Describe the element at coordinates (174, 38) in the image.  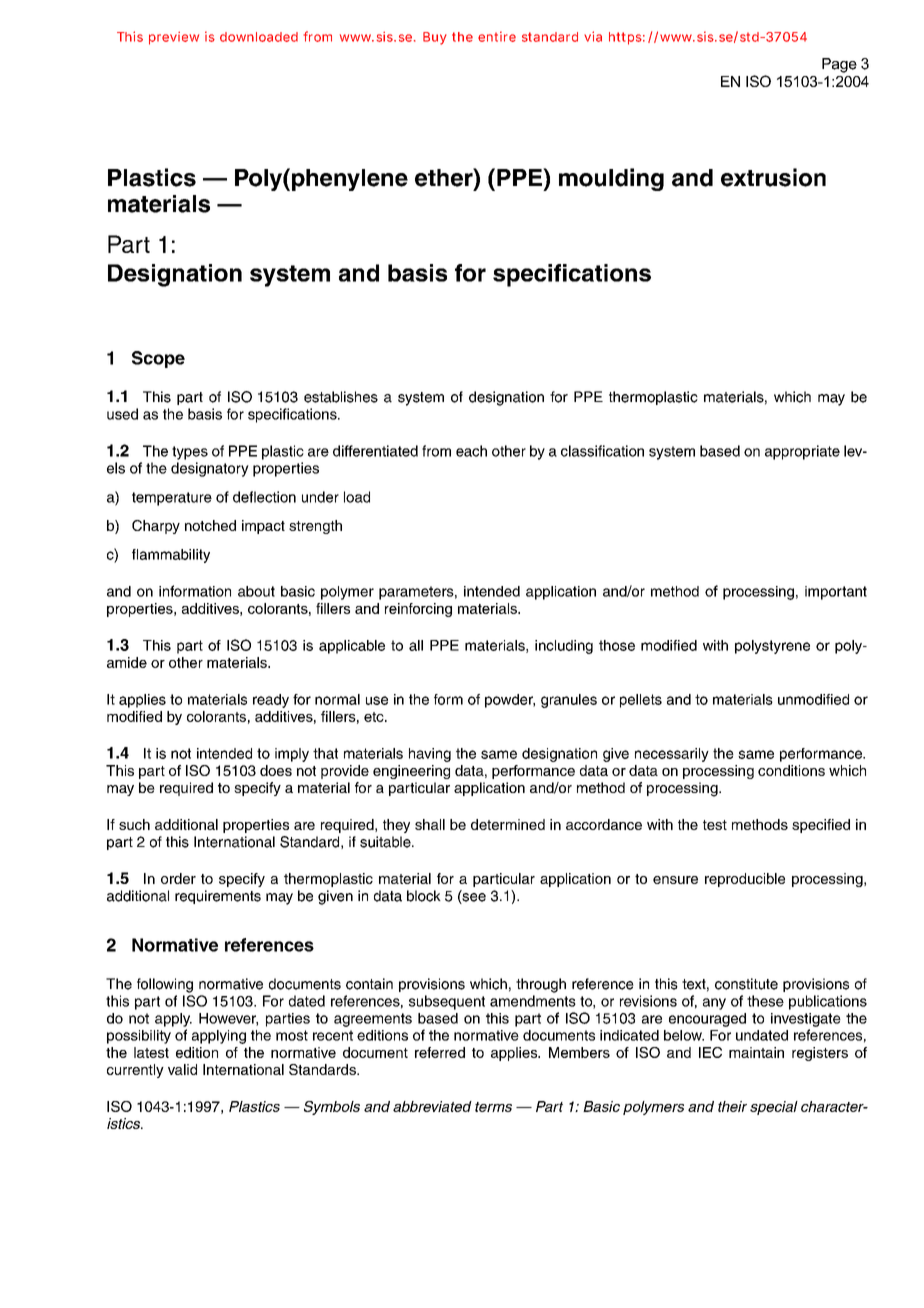
I see `preview` at that location.
